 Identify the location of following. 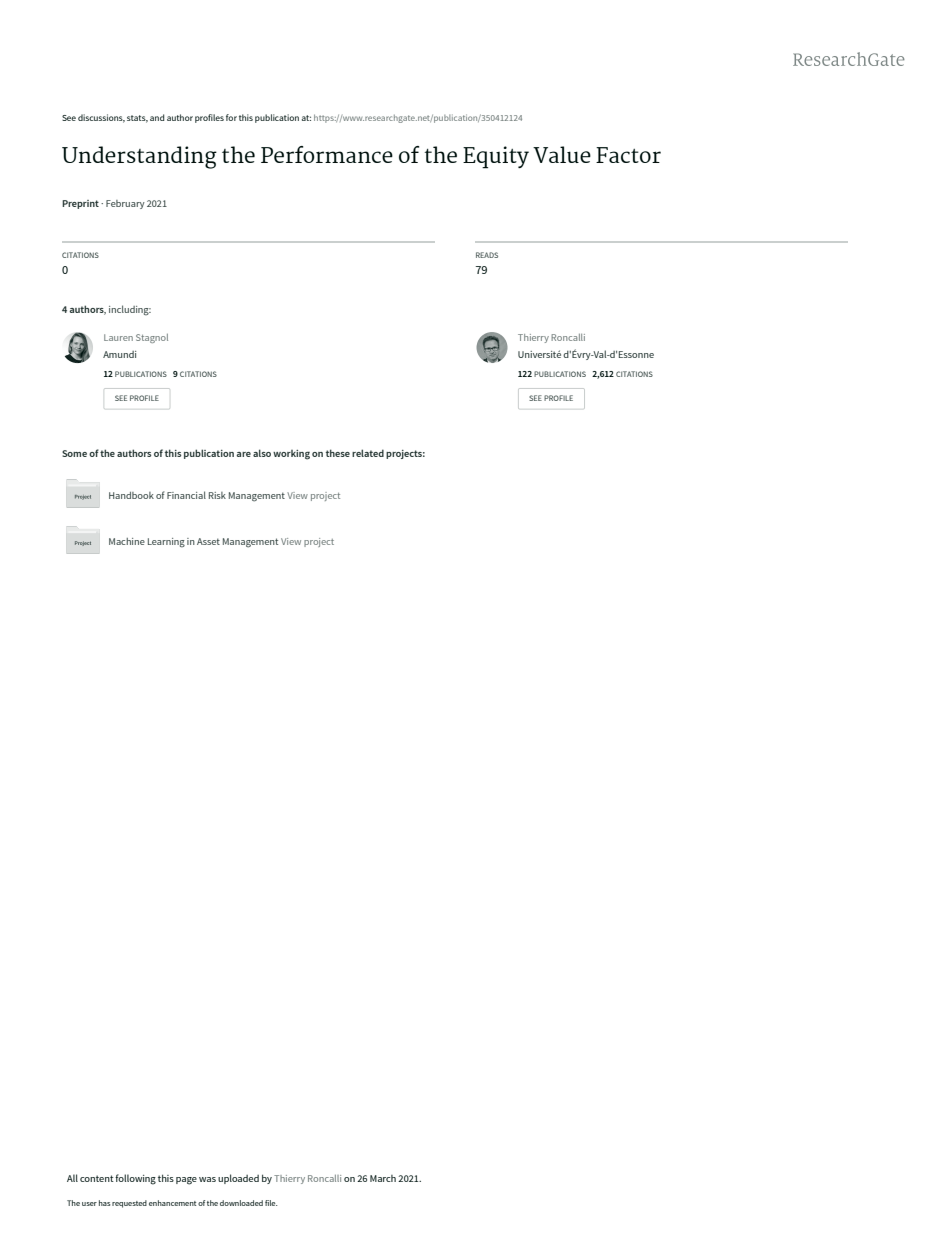
(135, 1179).
